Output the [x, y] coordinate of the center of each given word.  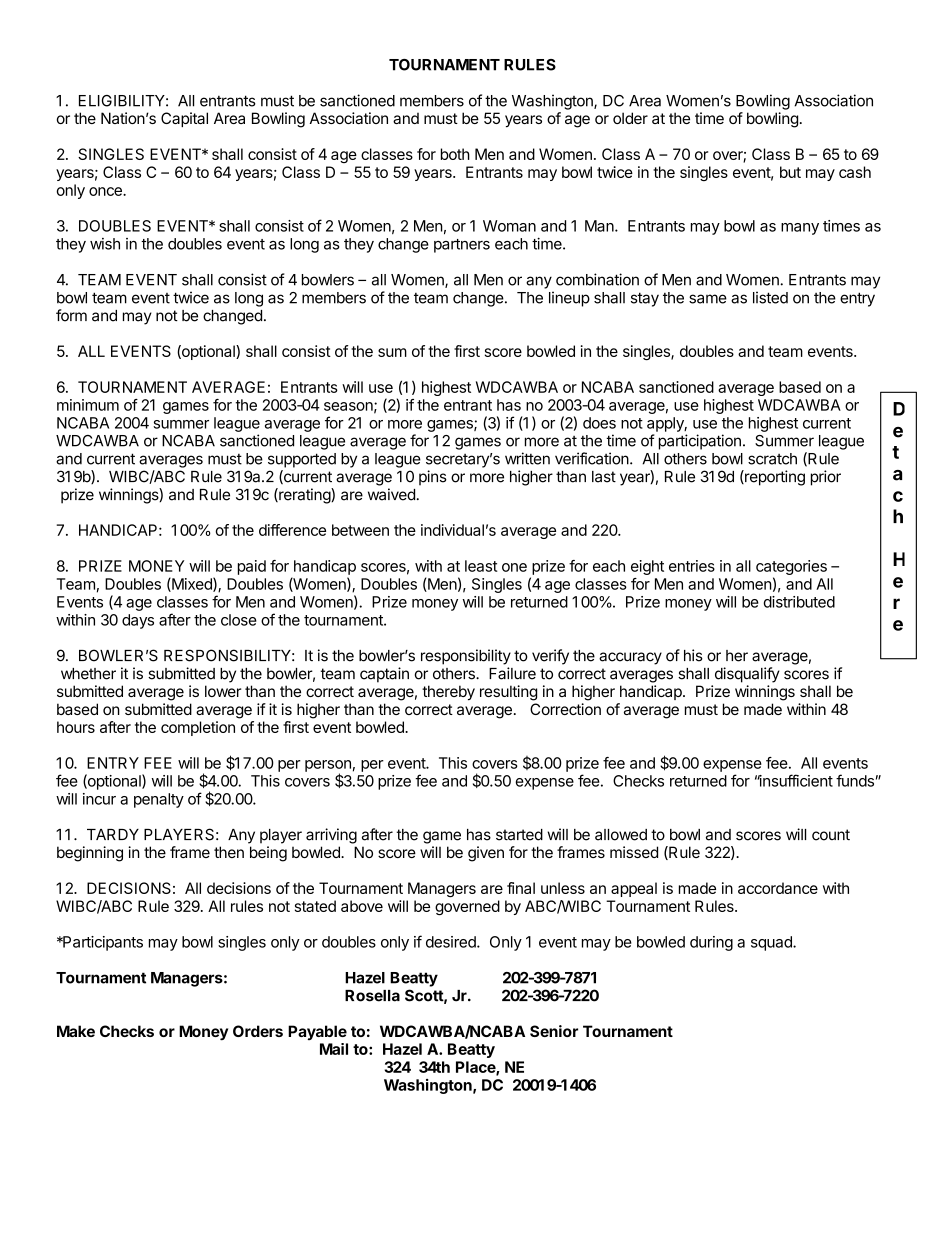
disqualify [747, 675]
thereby [448, 693]
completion [198, 728]
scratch [772, 459]
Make [76, 1031]
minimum [88, 405]
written [527, 458]
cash [855, 172]
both [455, 154]
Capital [184, 119]
